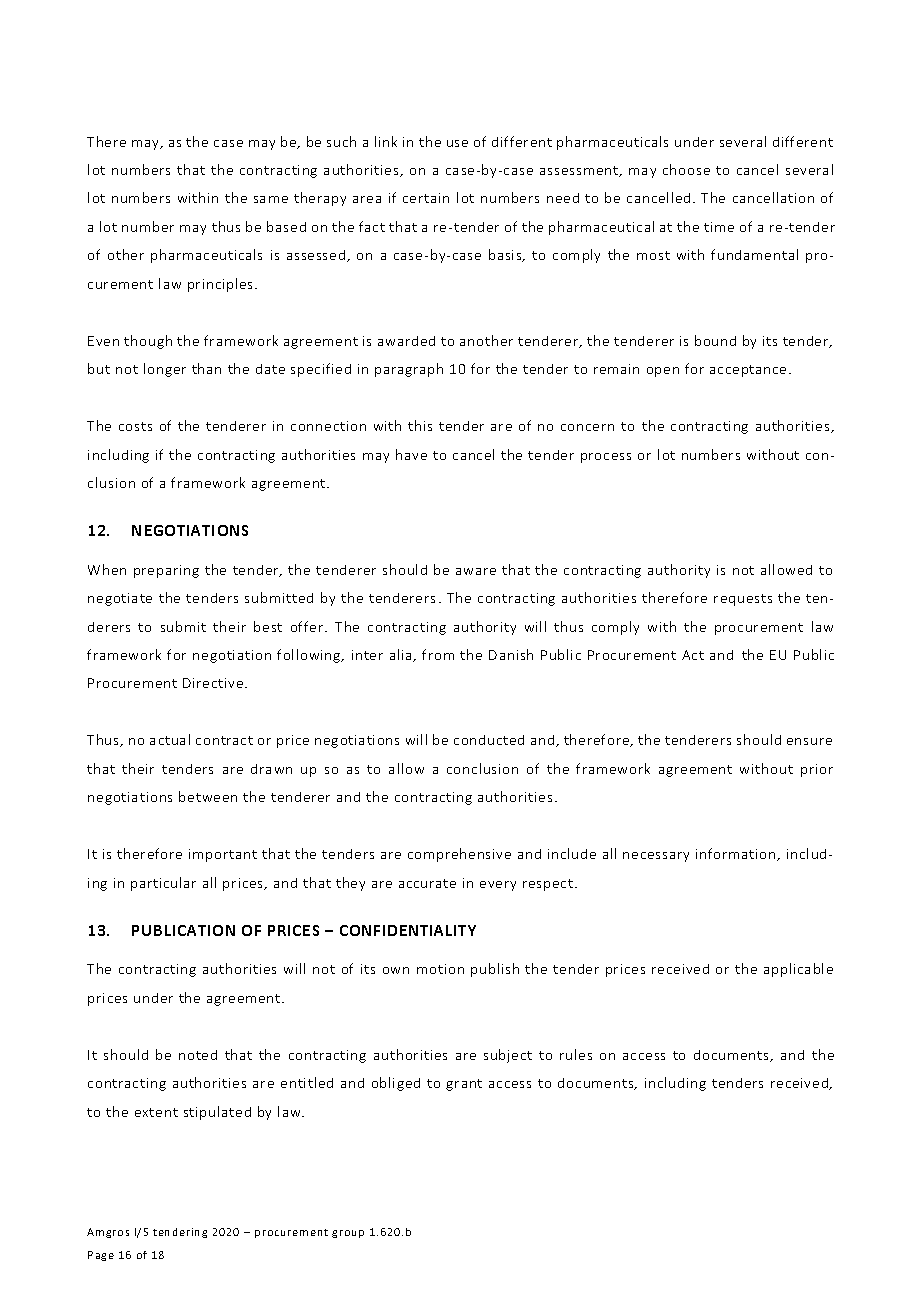  Describe the element at coordinates (457, 143) in the image. I see `use` at that location.
